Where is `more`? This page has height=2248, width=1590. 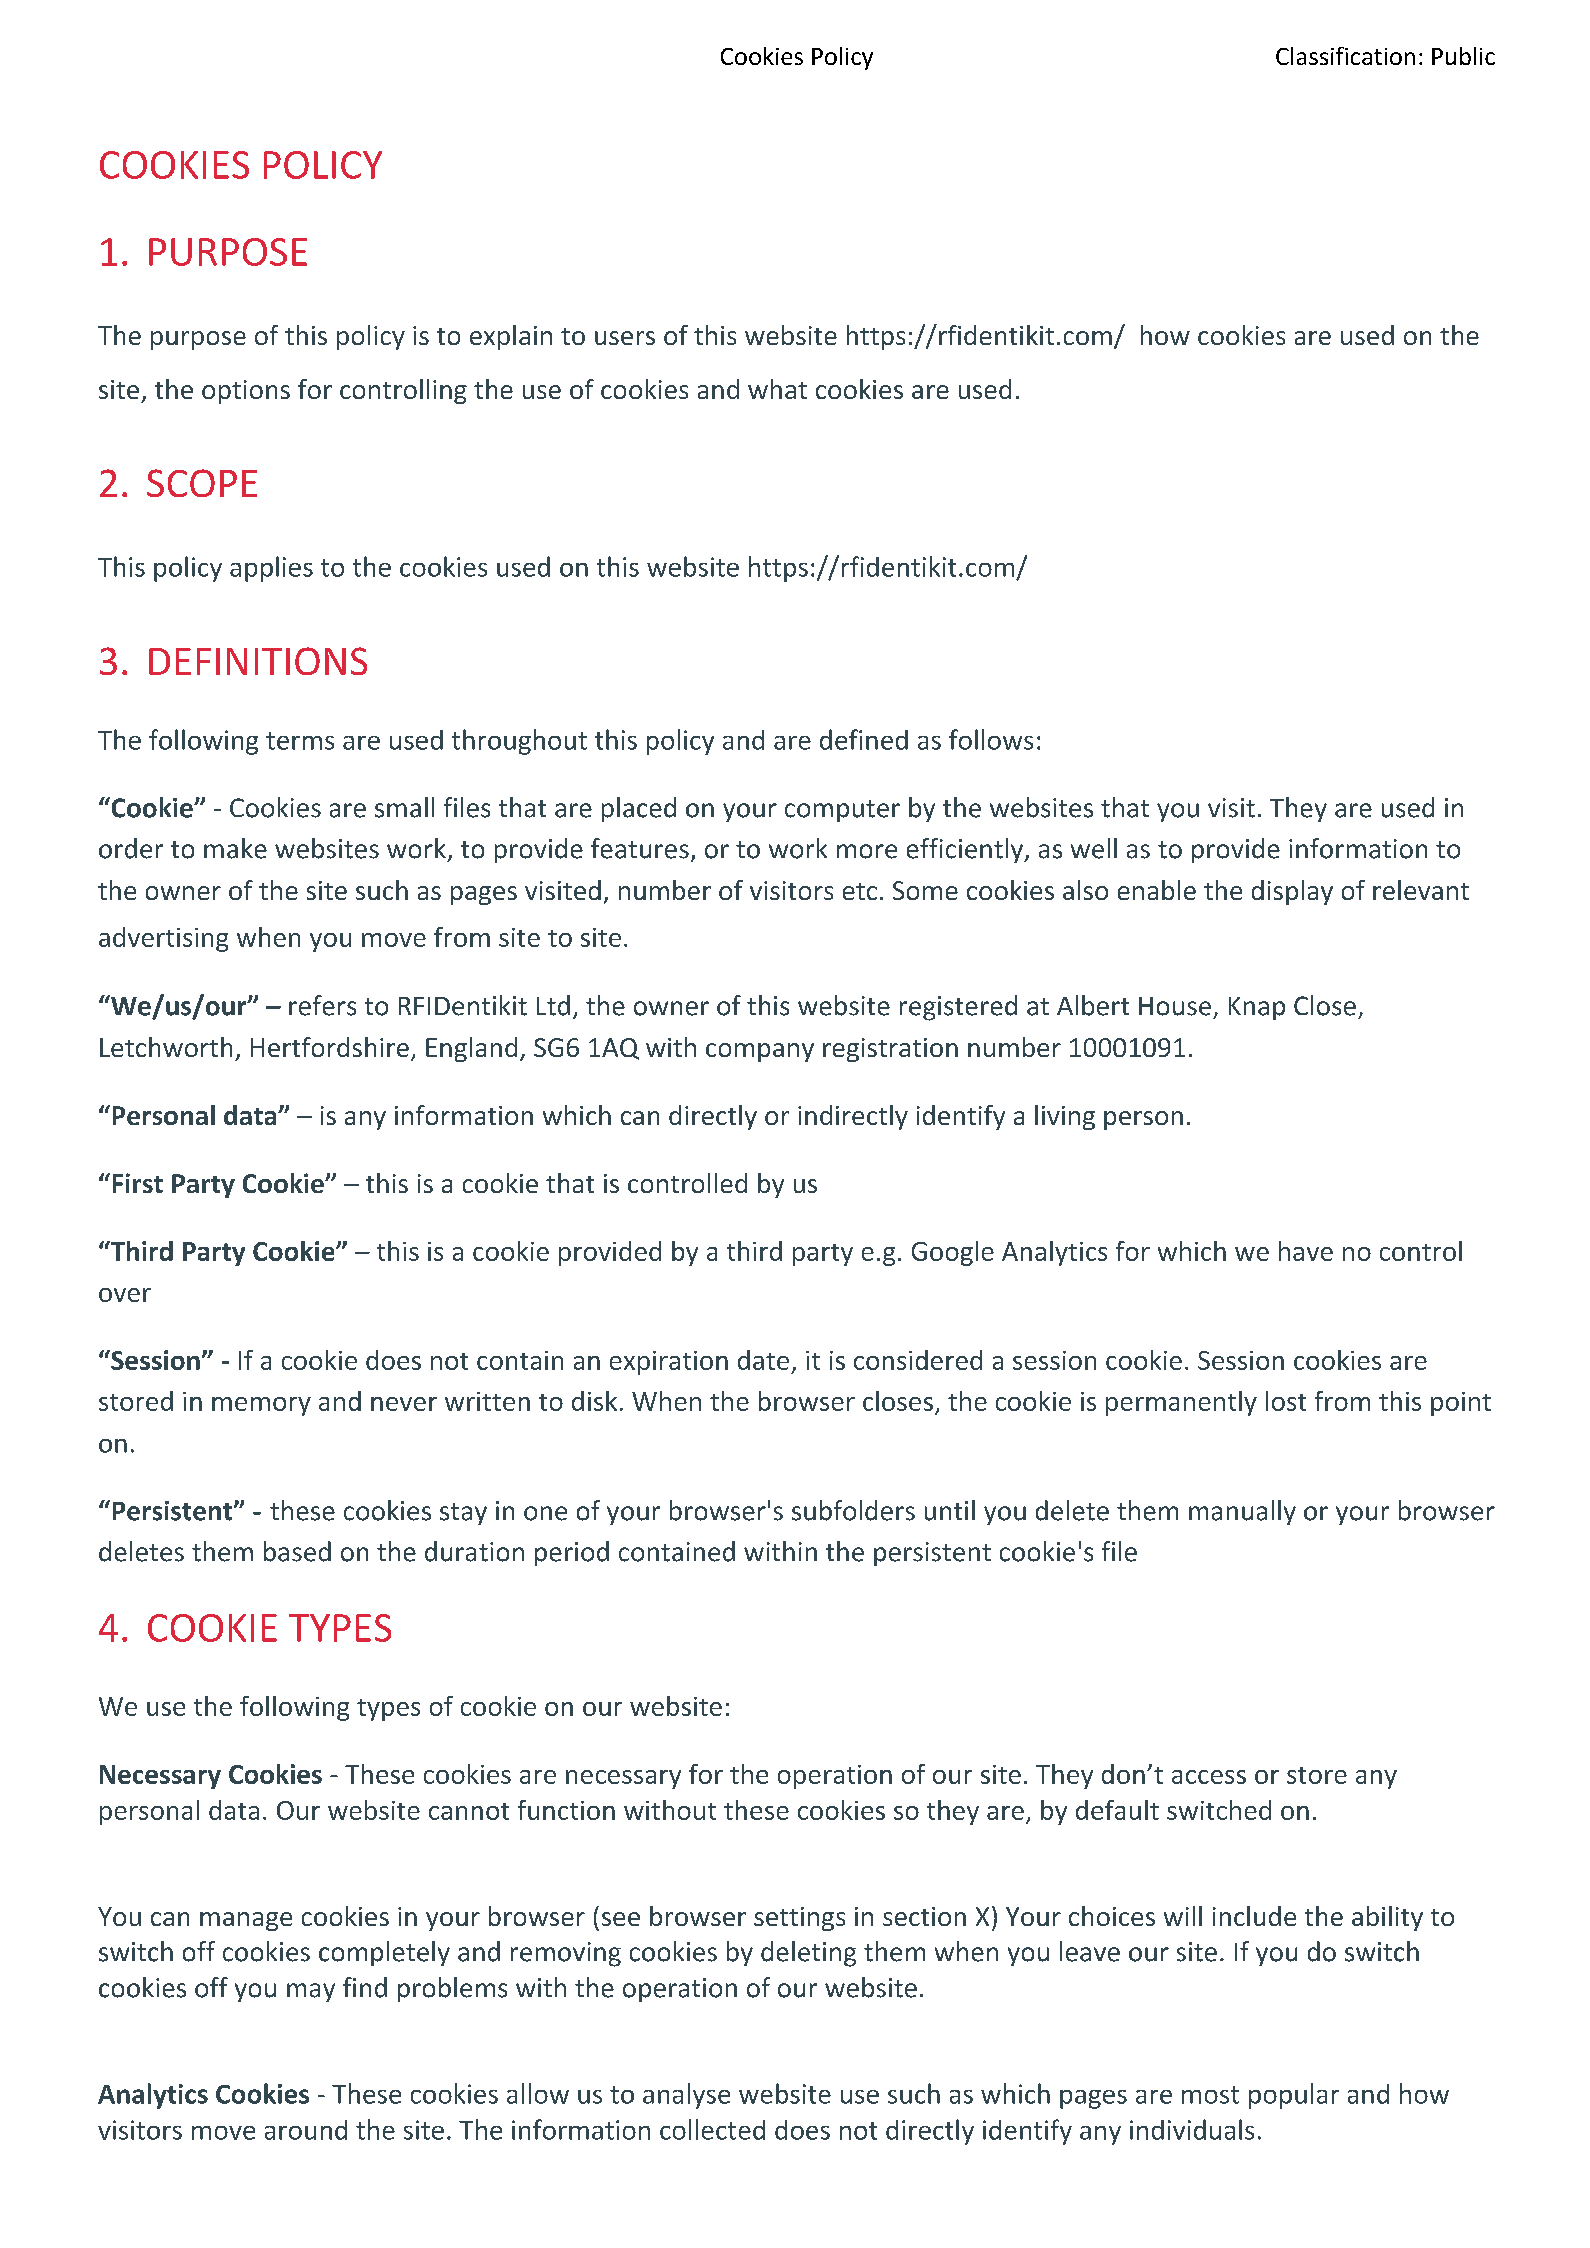 more is located at coordinates (867, 851).
